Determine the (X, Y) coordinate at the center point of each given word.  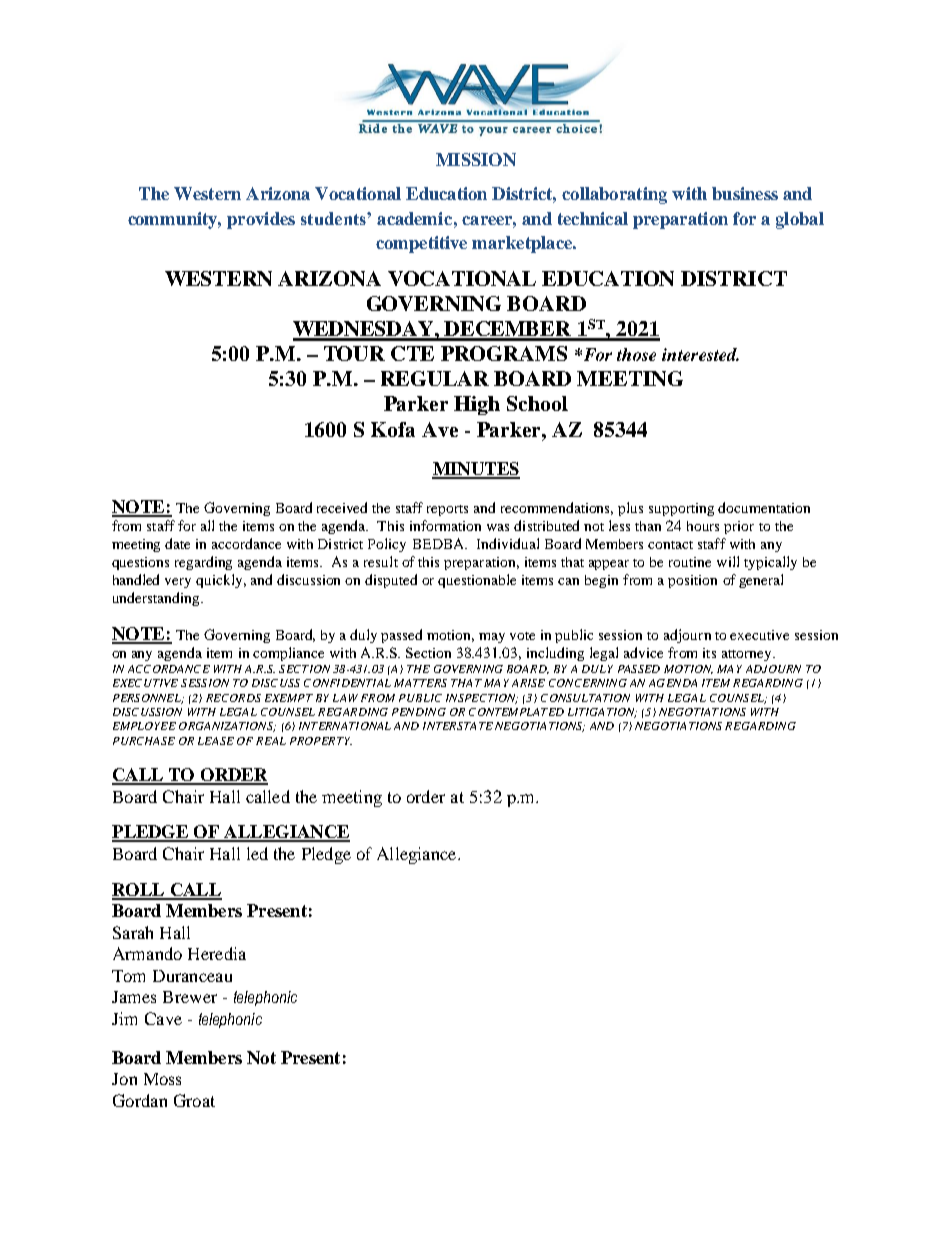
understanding (157, 599)
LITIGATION (602, 713)
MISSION (476, 159)
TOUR (354, 353)
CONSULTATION (585, 698)
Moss (162, 1079)
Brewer (190, 997)
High (477, 405)
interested (700, 354)
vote (522, 636)
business (745, 193)
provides (261, 220)
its (709, 653)
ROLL (139, 891)
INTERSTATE (458, 726)
